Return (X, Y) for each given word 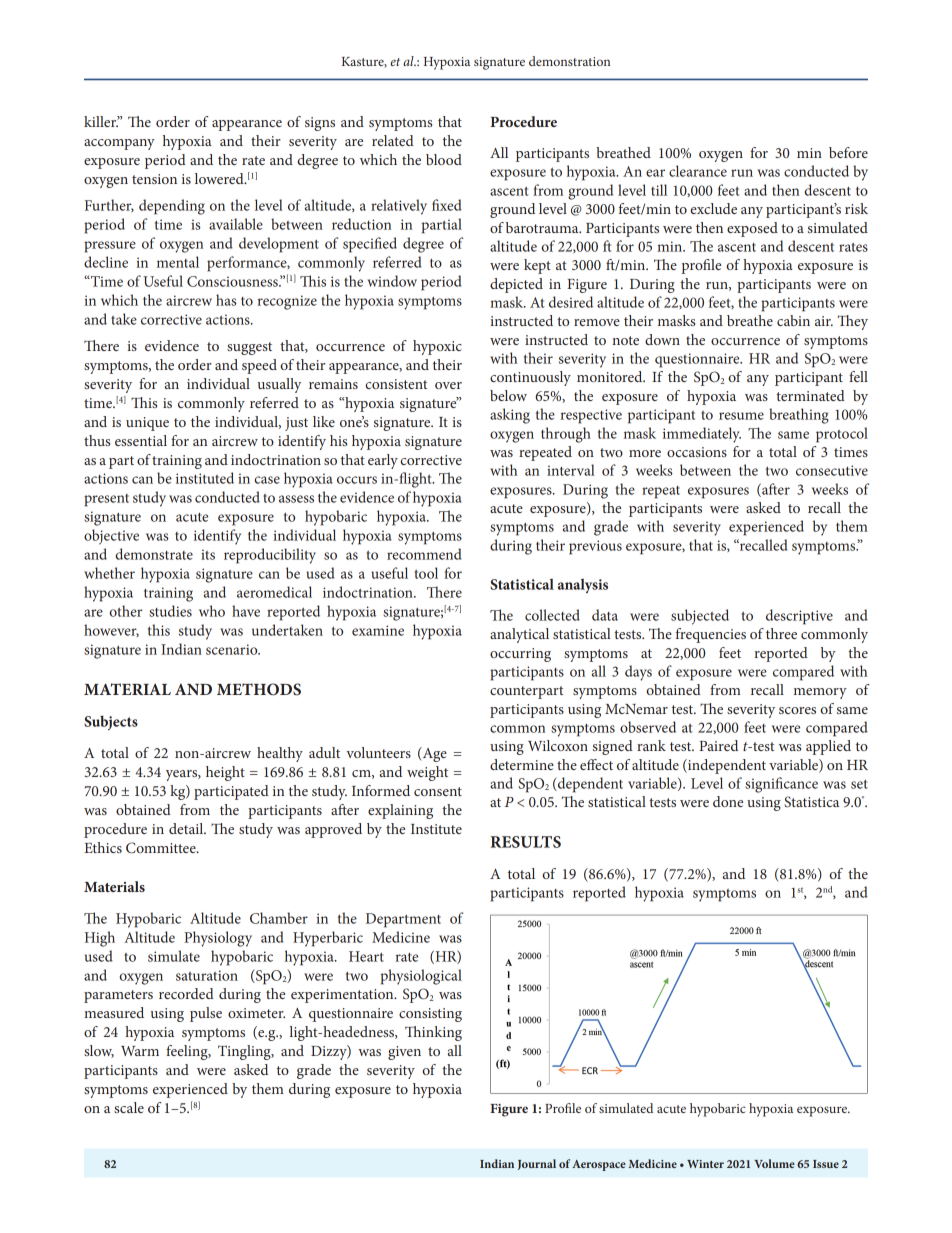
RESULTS (525, 842)
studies (170, 611)
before (848, 152)
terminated (810, 395)
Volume (774, 1163)
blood (444, 159)
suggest (249, 348)
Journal (537, 1164)
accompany (119, 144)
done (728, 801)
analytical (519, 635)
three (781, 633)
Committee (162, 848)
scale (129, 1107)
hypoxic (437, 347)
